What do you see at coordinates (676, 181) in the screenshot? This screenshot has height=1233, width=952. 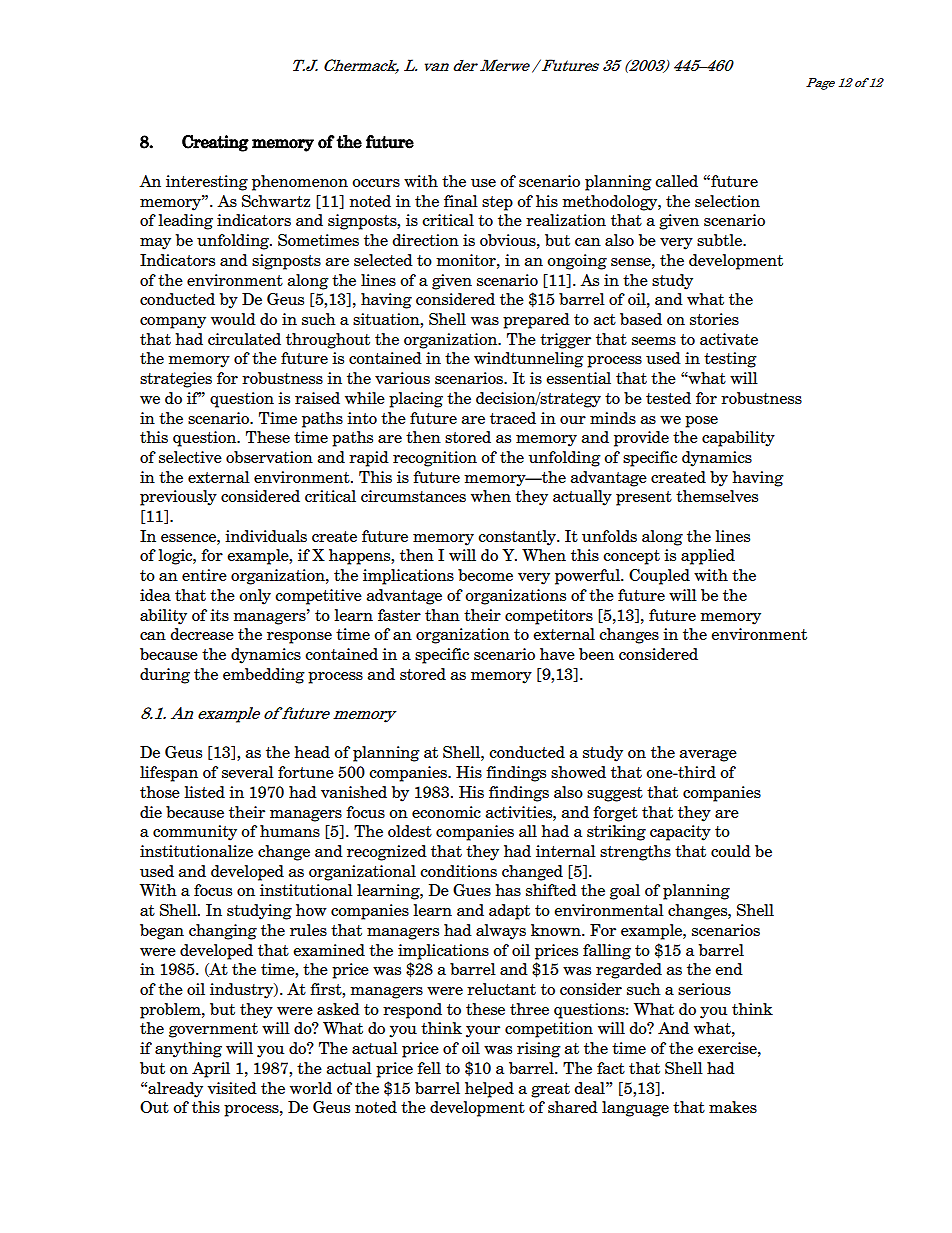 I see `called` at bounding box center [676, 181].
